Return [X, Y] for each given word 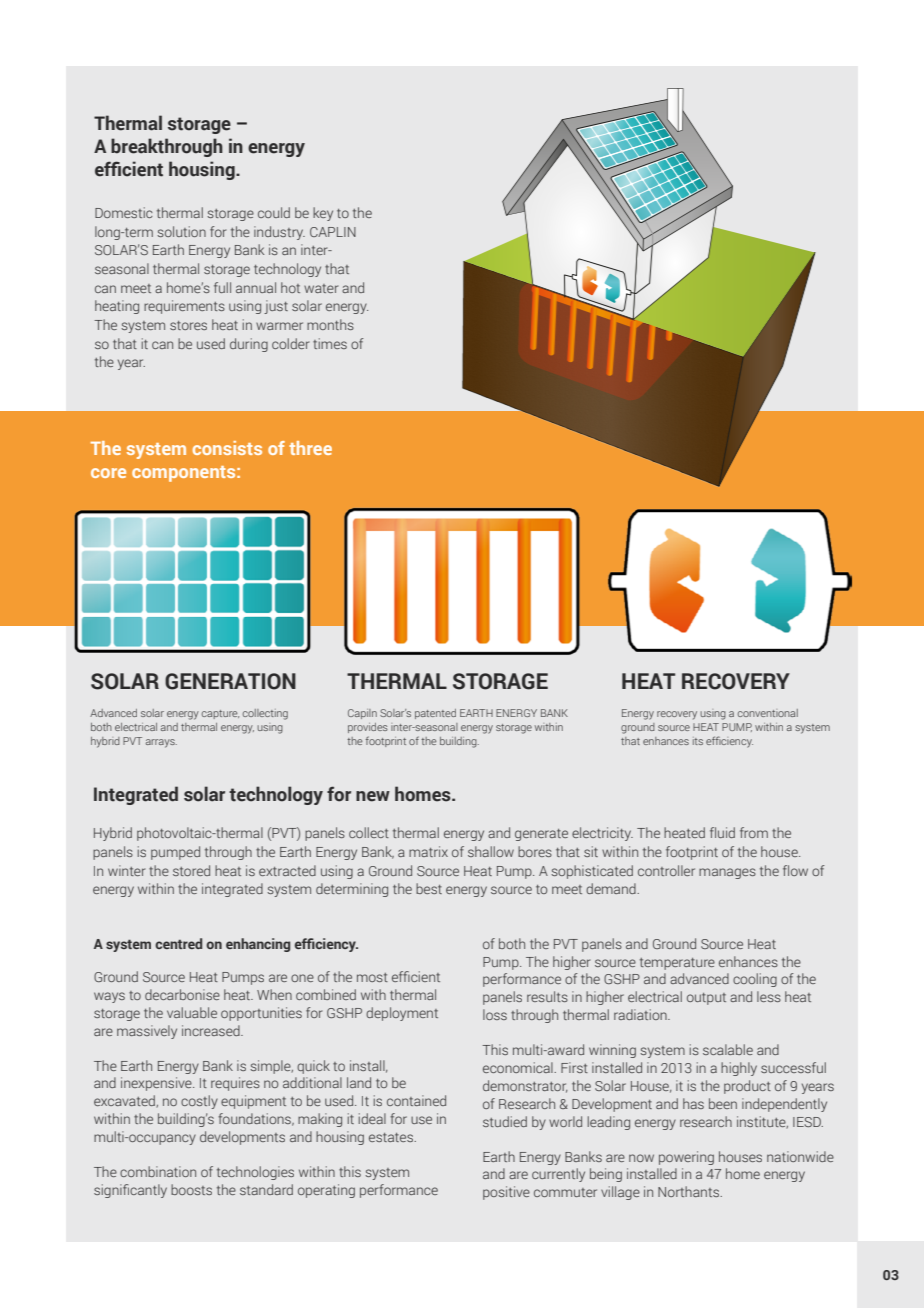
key [323, 214]
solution [181, 231]
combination [158, 1171]
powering [686, 1158]
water [321, 288]
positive [506, 1193]
